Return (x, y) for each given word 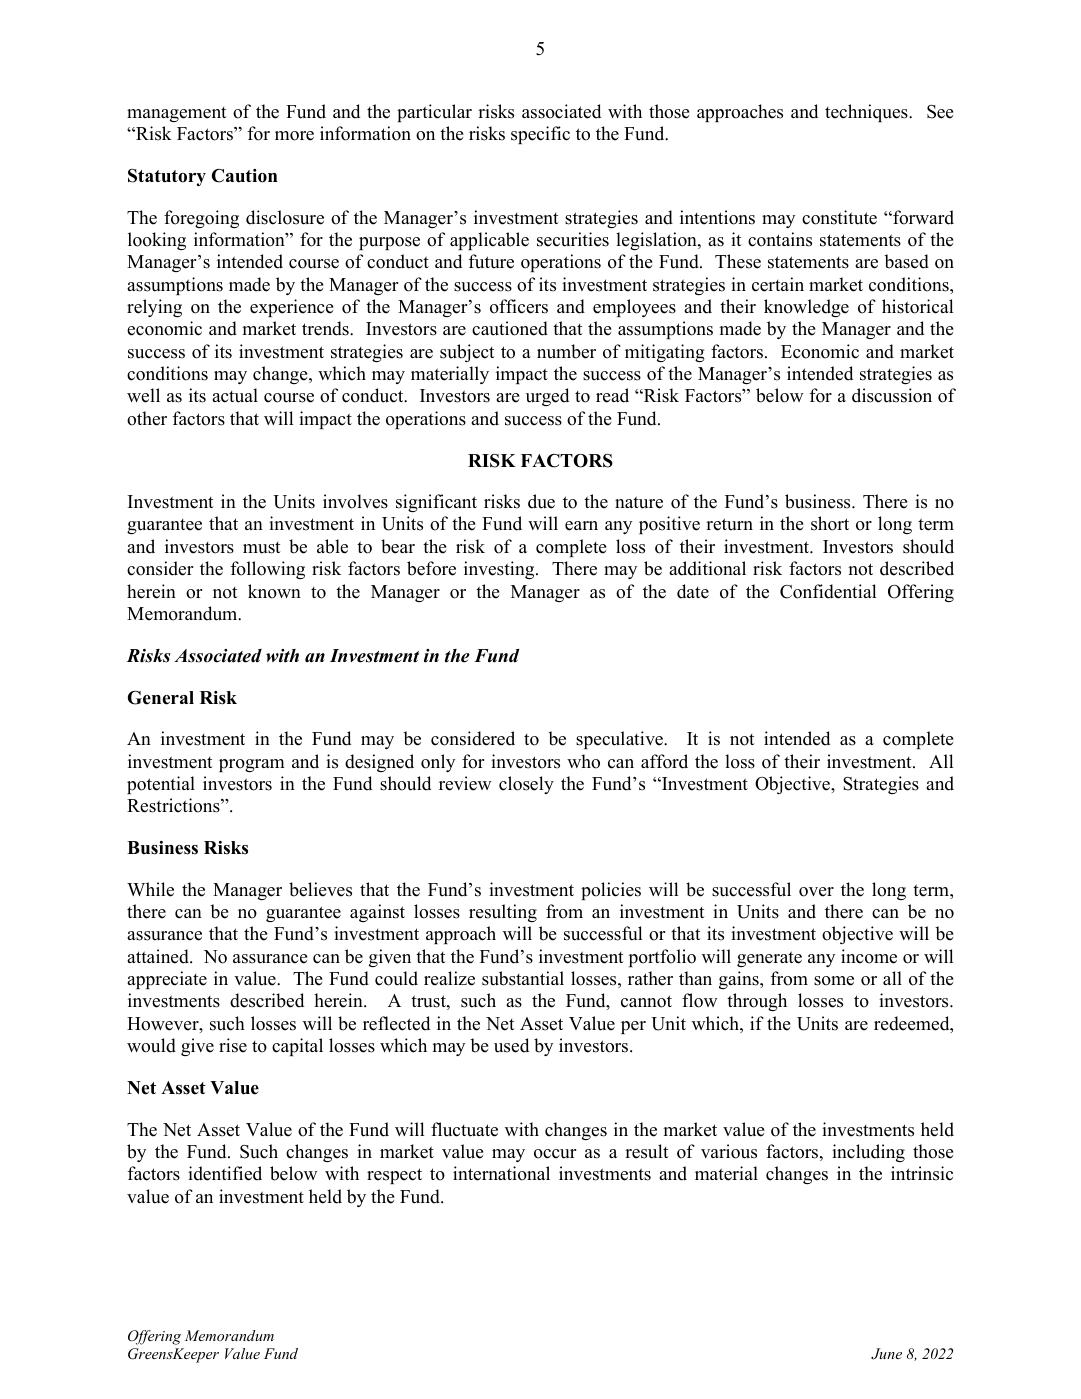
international (501, 1173)
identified (225, 1173)
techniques (867, 113)
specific (540, 135)
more (294, 136)
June (886, 1354)
